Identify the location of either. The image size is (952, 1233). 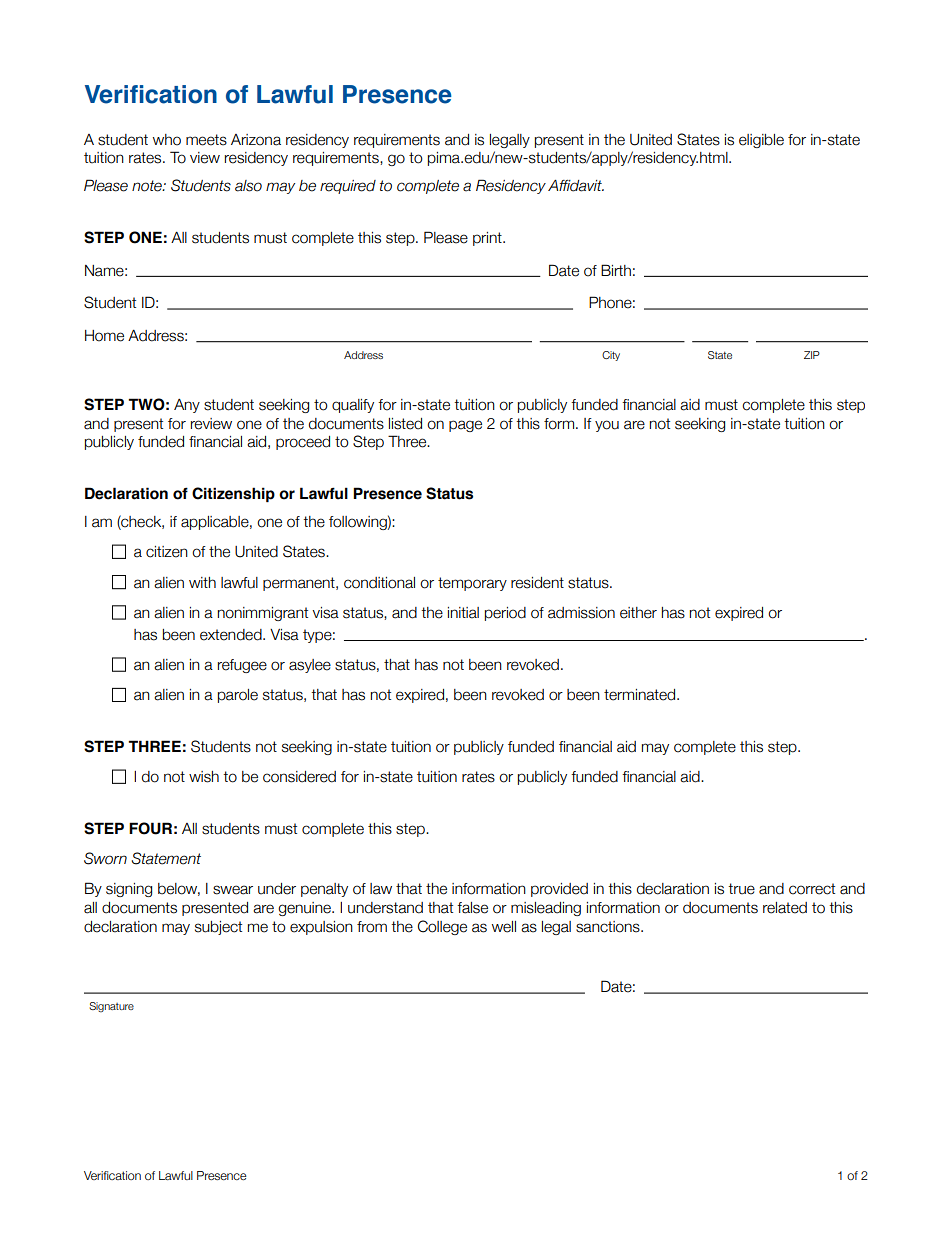
(638, 613).
